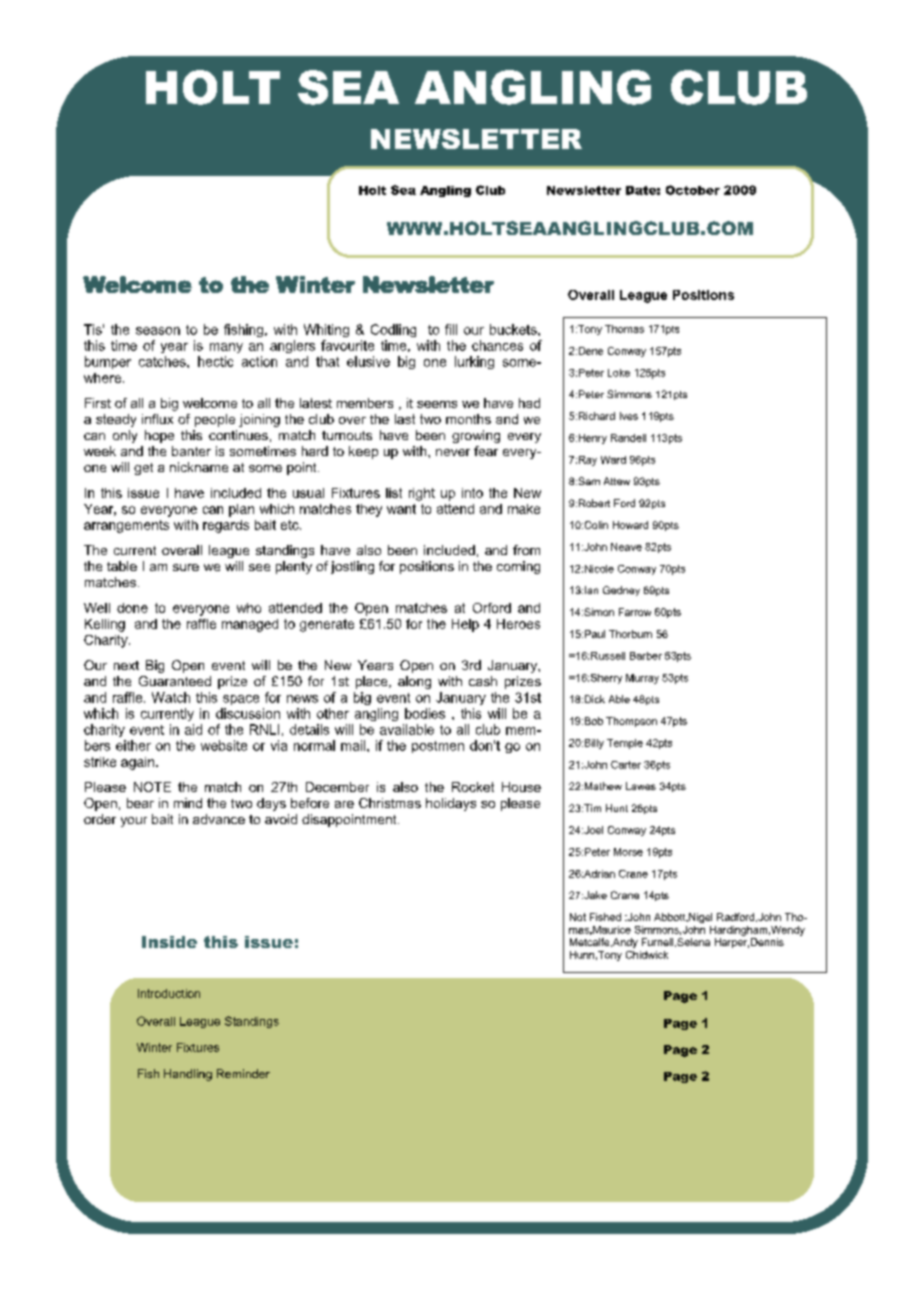  I want to click on season, so click(158, 331).
